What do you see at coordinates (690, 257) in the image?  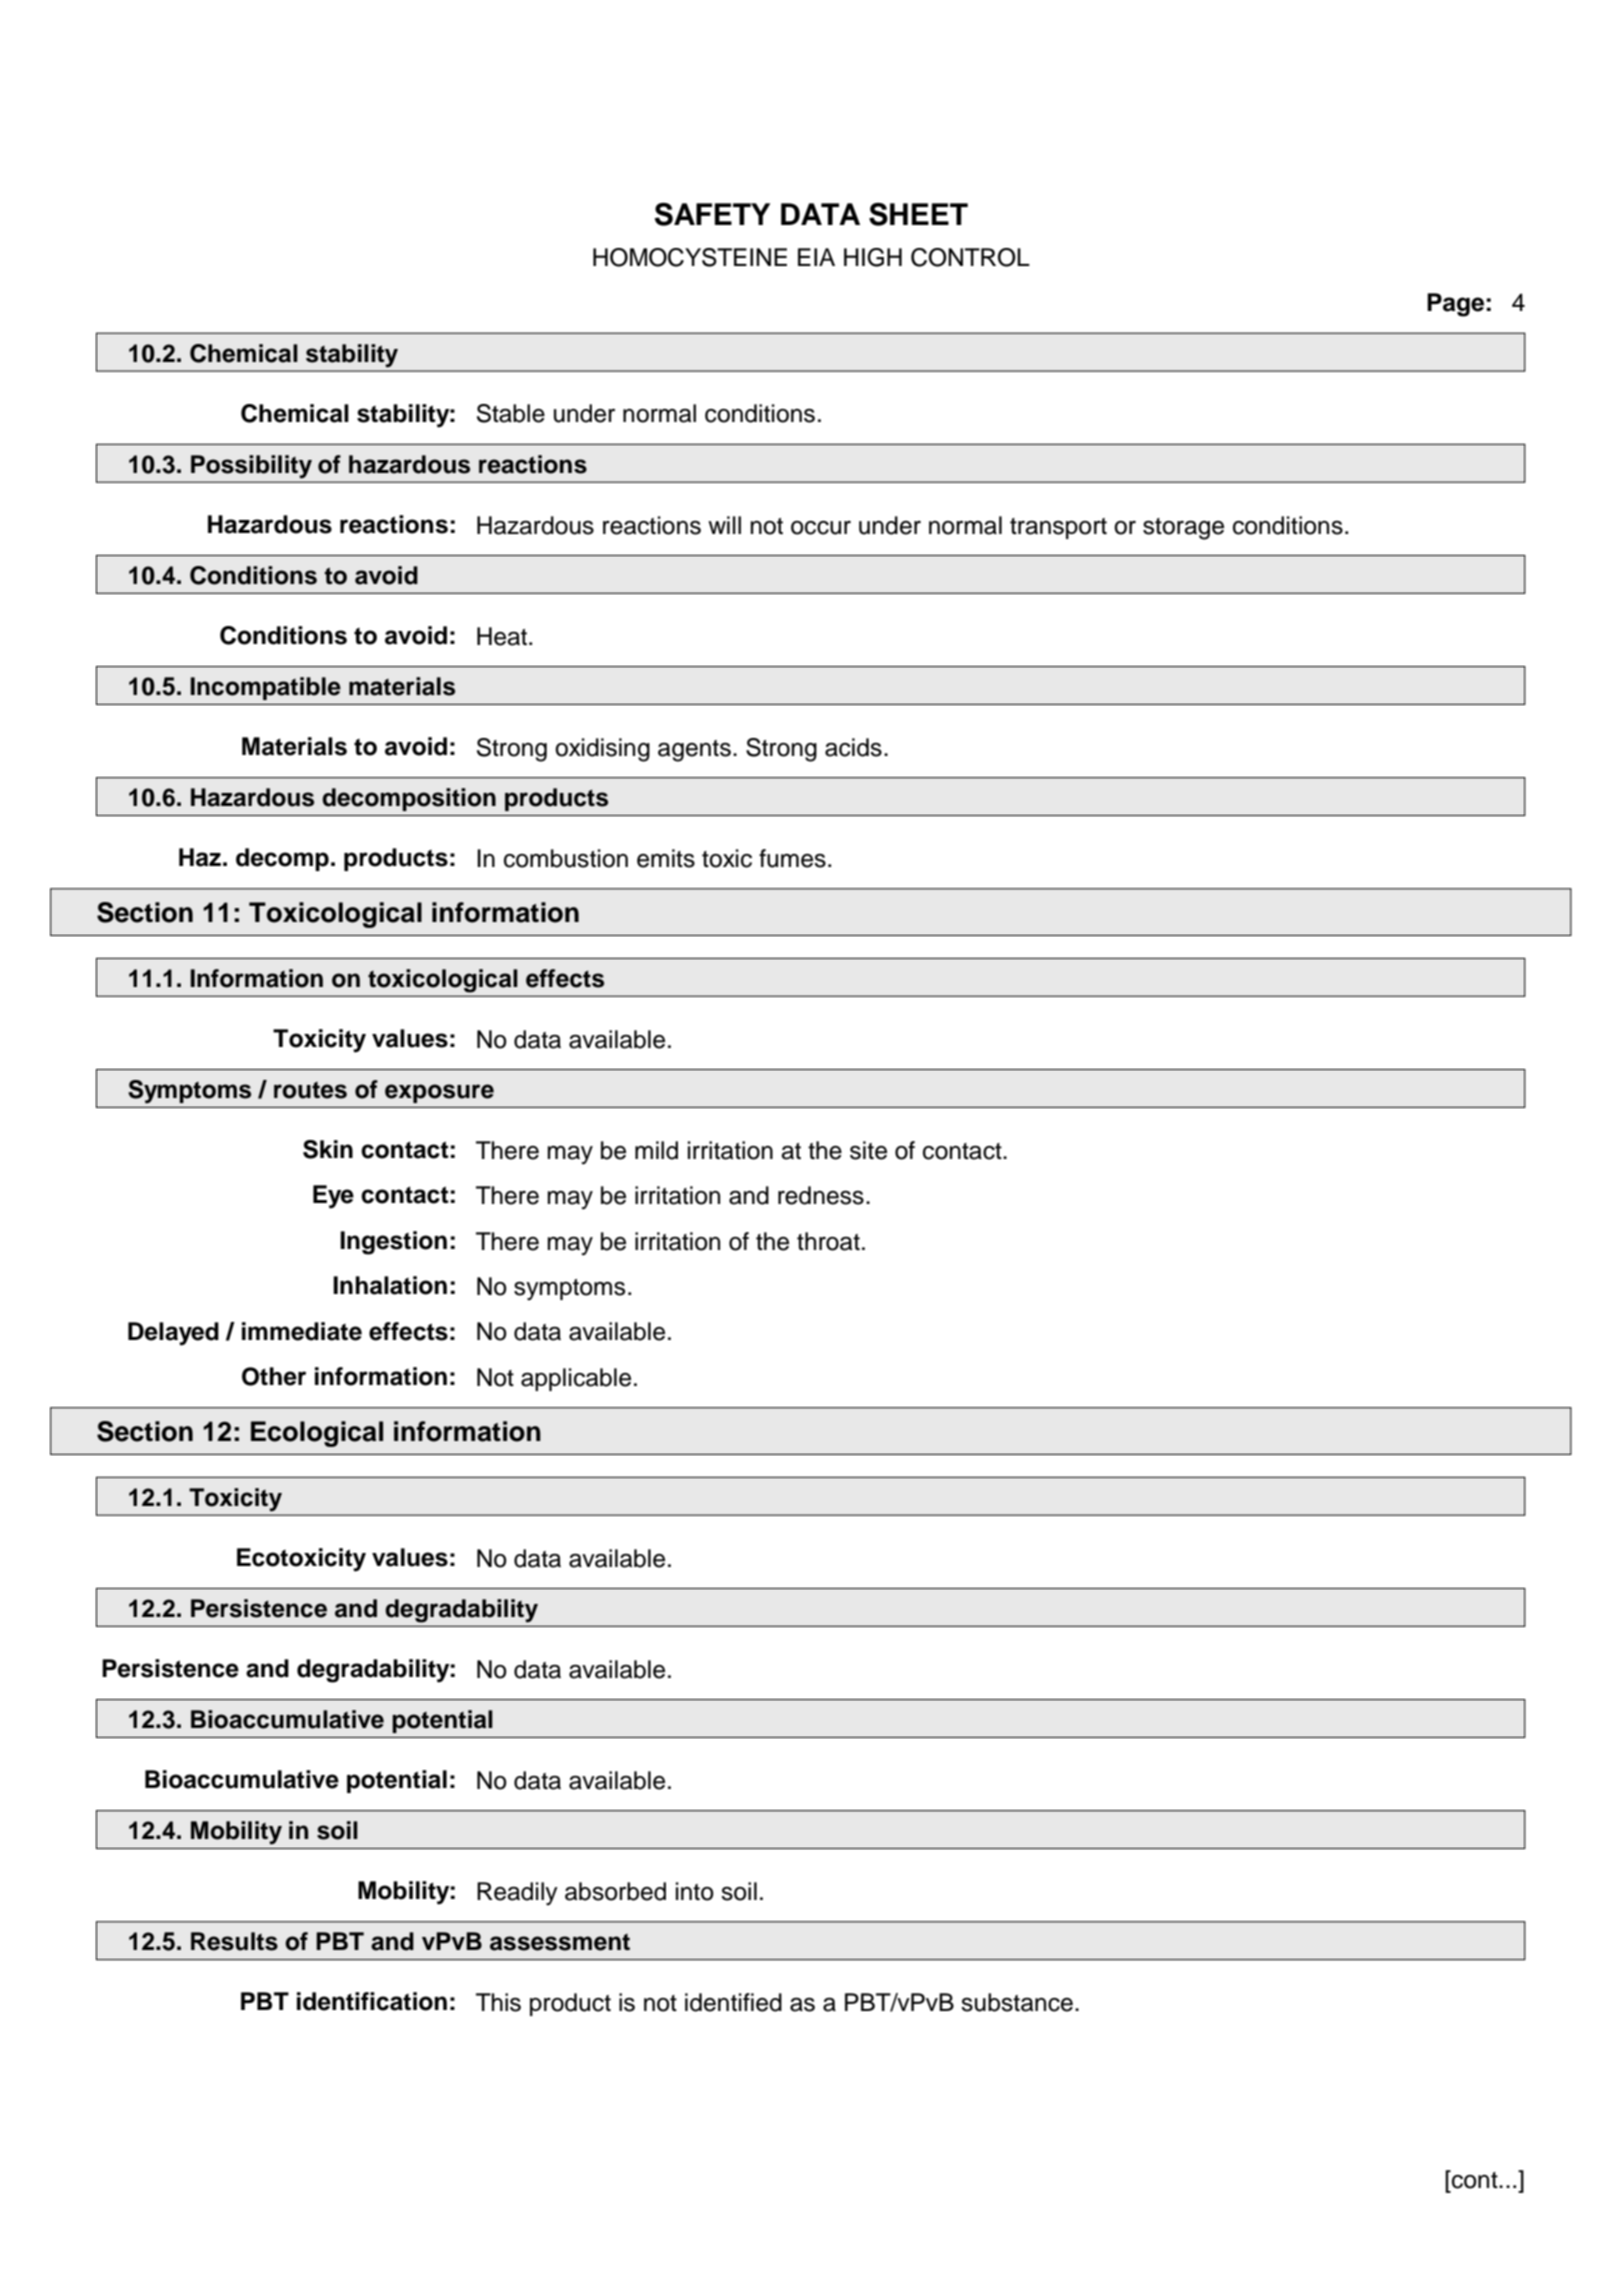 I see `HOMOCYSTEINE` at bounding box center [690, 257].
